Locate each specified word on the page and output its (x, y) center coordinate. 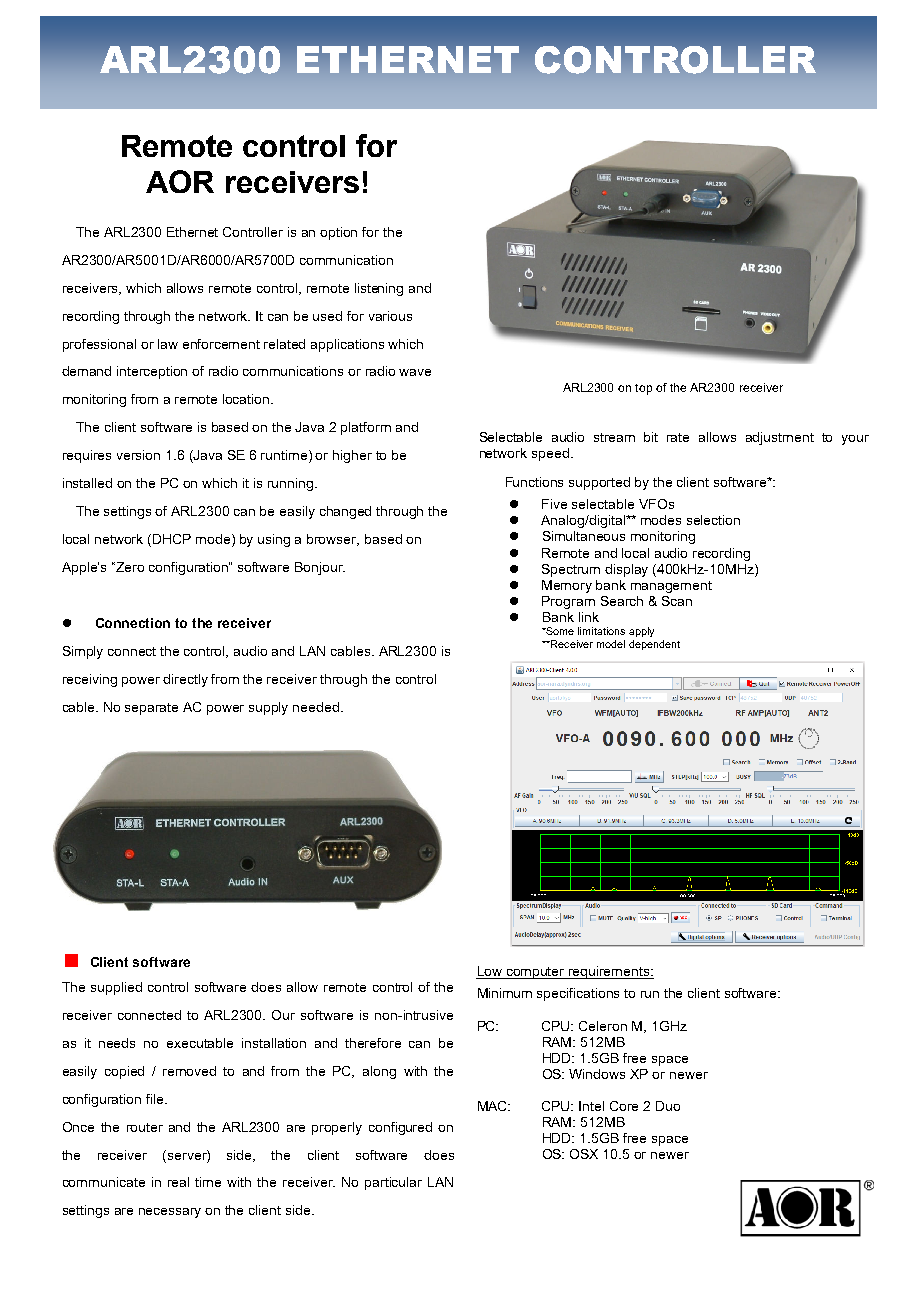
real (178, 1182)
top (643, 389)
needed (316, 707)
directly (185, 680)
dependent (654, 645)
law (168, 344)
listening (379, 289)
